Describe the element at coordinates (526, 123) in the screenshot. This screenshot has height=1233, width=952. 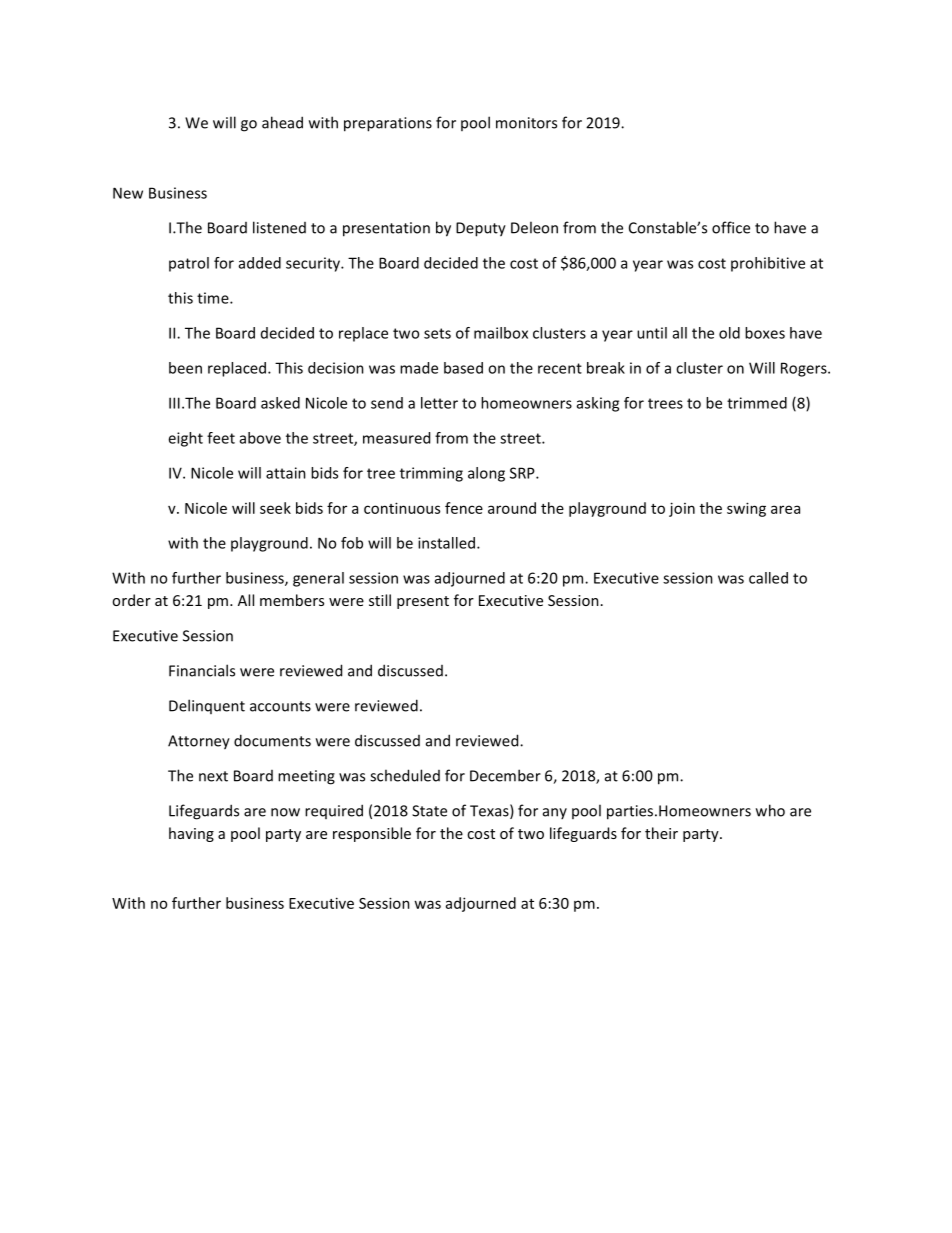
I see `monitors` at that location.
